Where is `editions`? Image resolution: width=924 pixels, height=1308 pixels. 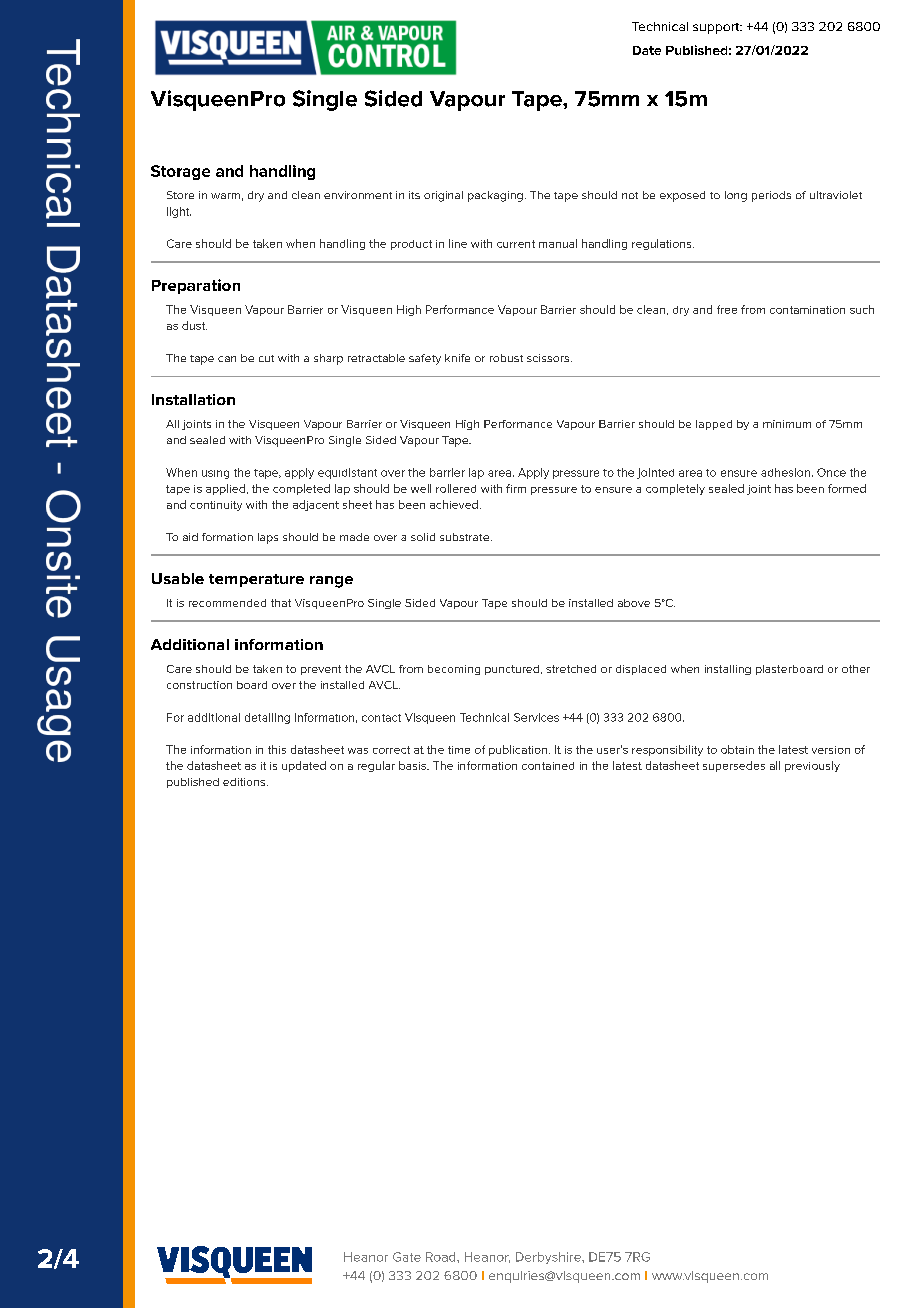 editions is located at coordinates (245, 782).
